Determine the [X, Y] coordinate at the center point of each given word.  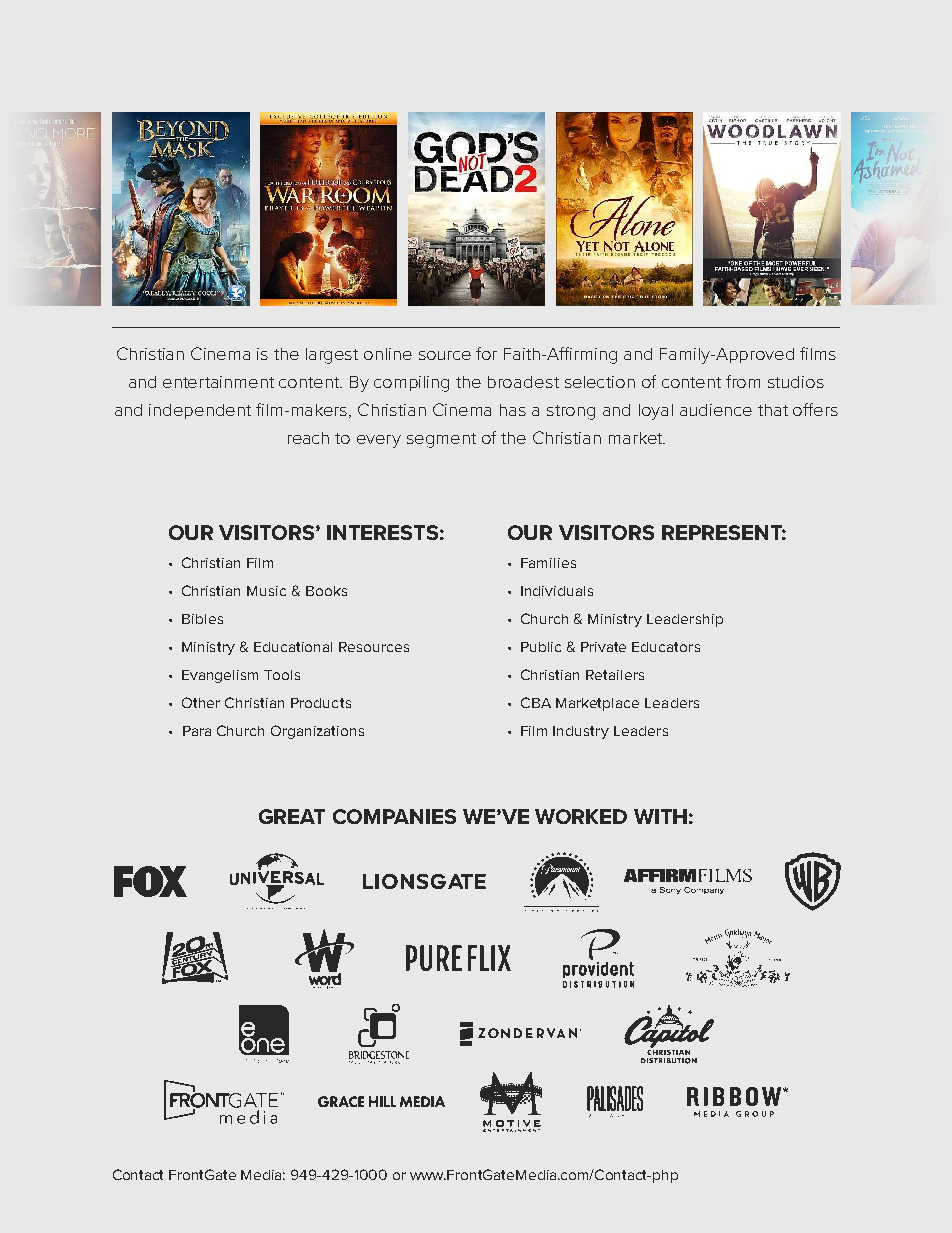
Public [541, 647]
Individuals [557, 591]
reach [308, 438]
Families [548, 563]
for [486, 353]
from [743, 381]
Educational [293, 647]
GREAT [292, 816]
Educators [666, 647]
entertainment [218, 382]
